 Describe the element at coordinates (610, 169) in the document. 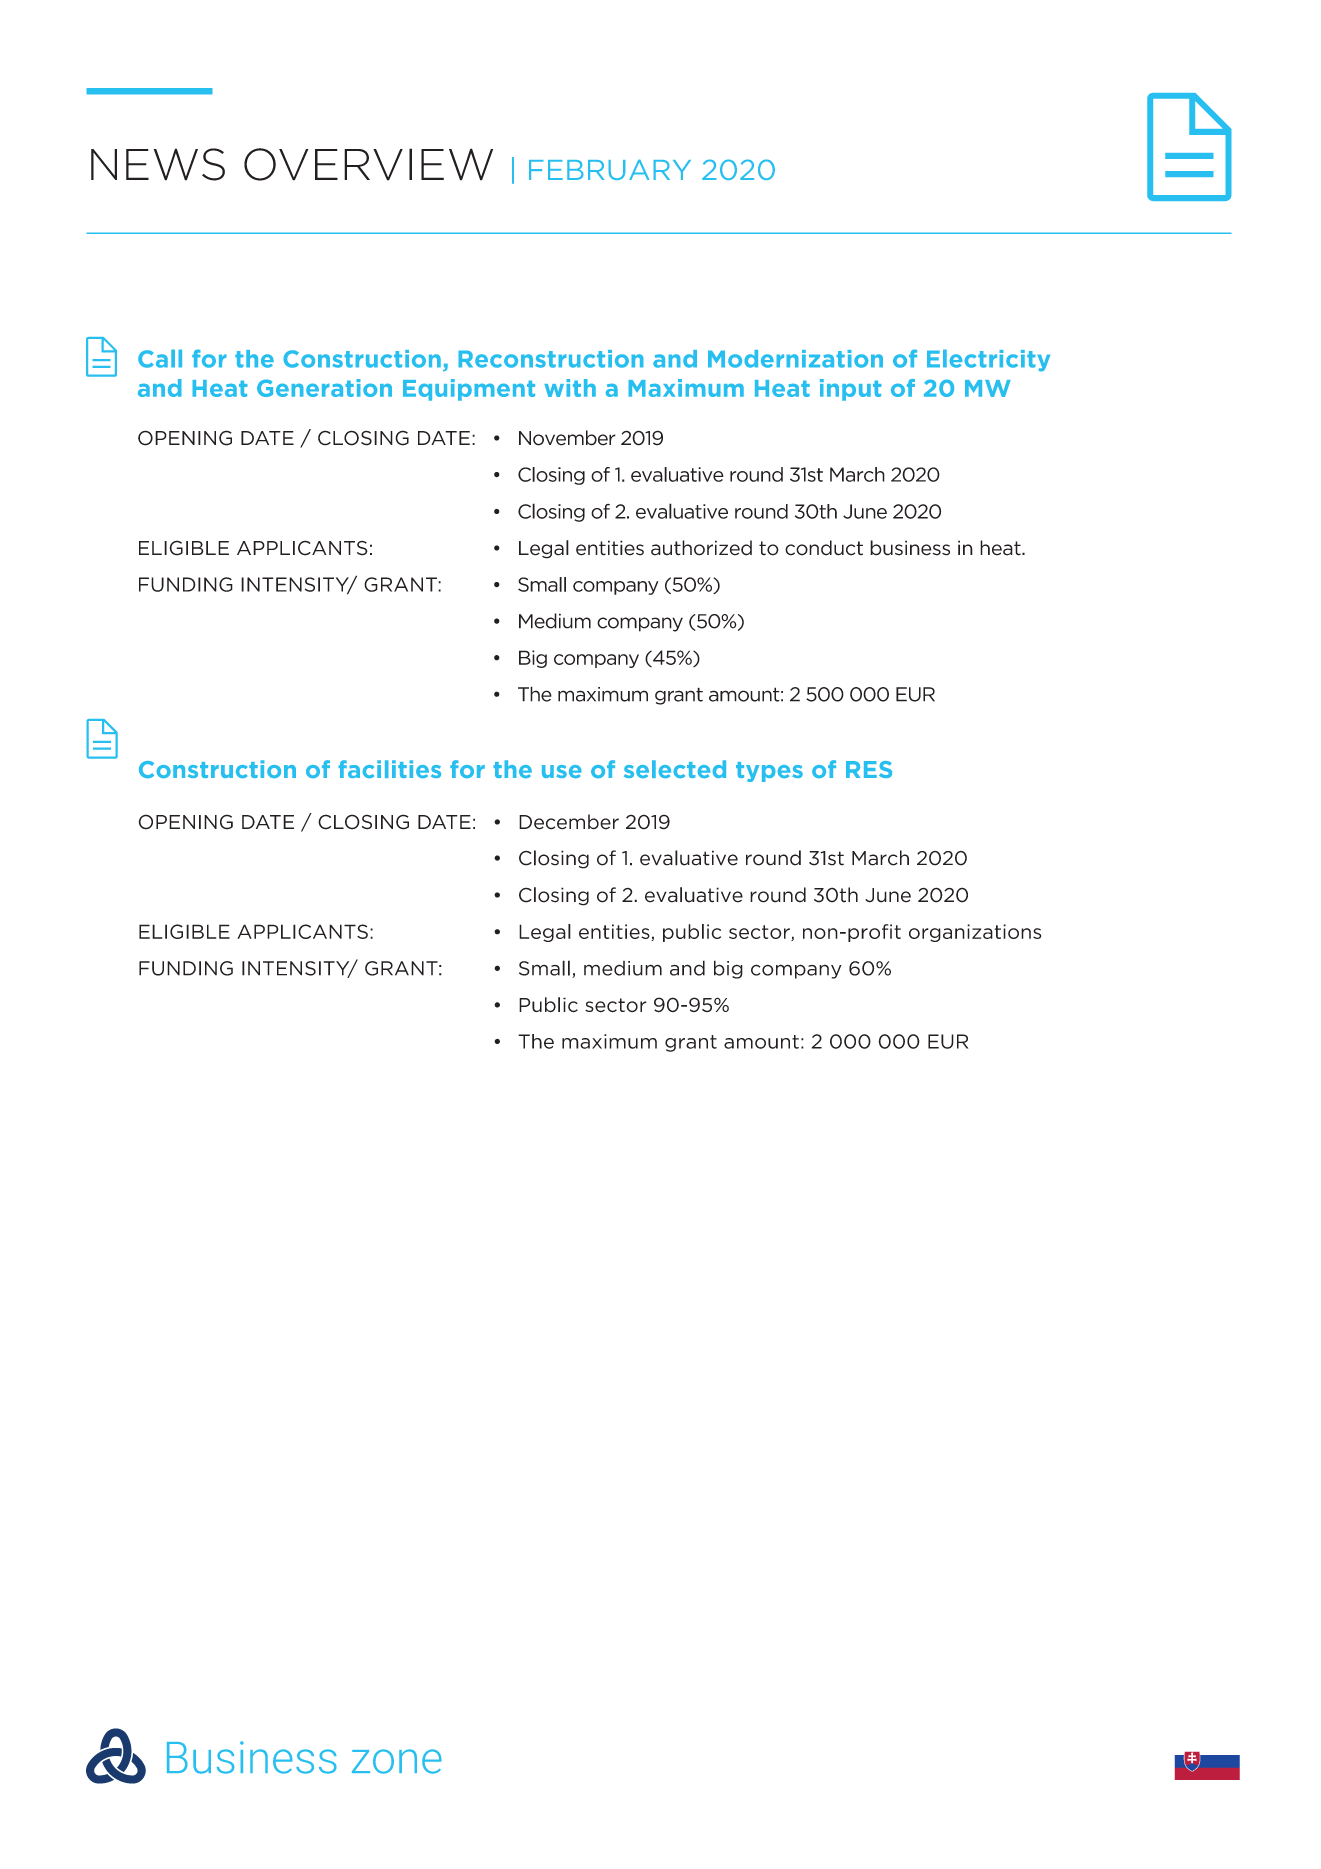

I see `FEBRUARY` at that location.
